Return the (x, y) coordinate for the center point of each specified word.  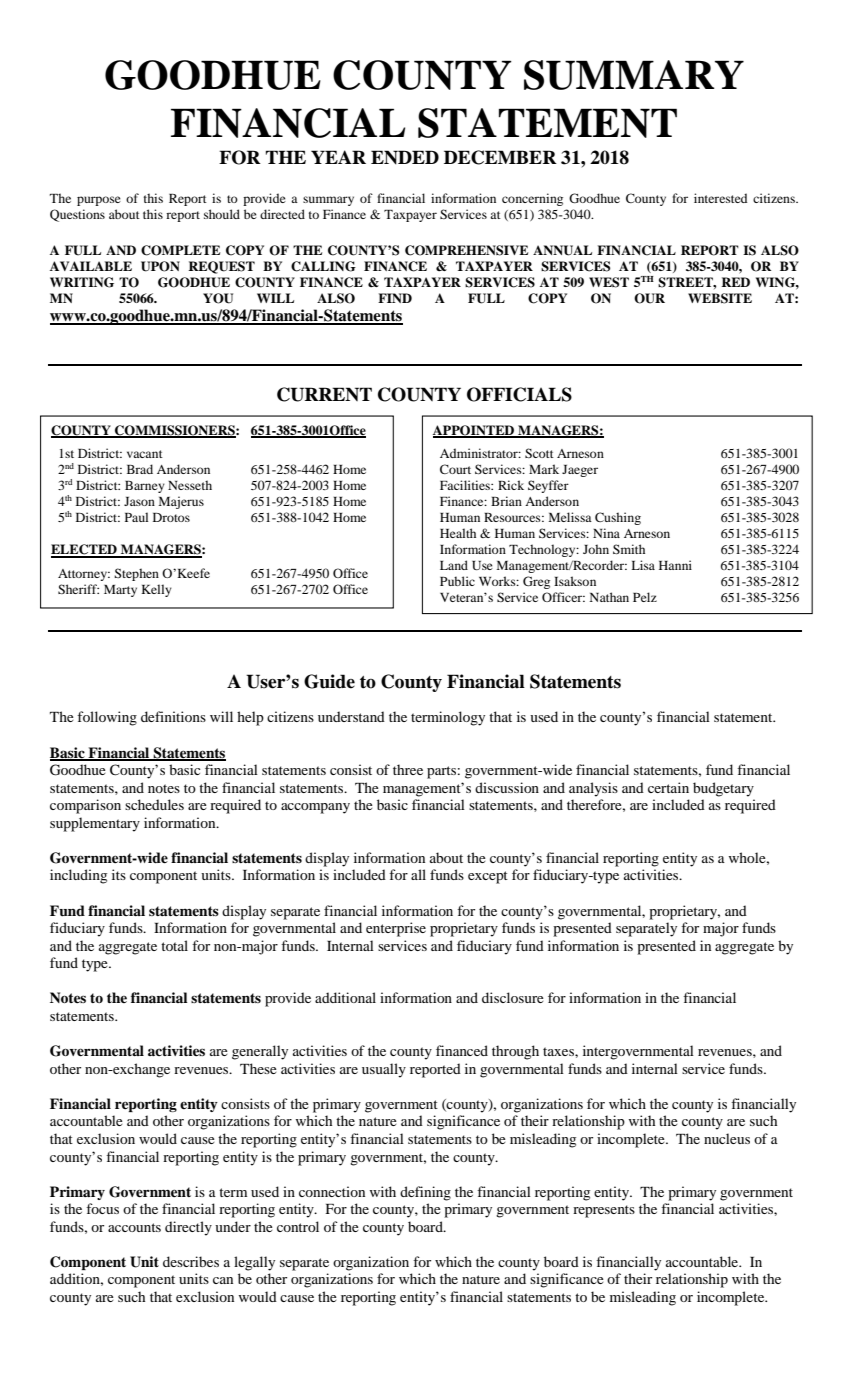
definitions (173, 716)
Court (455, 469)
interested (720, 198)
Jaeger (580, 471)
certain (668, 787)
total (174, 945)
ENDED (405, 157)
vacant (145, 454)
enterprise (396, 929)
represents (604, 1211)
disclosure (513, 997)
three (408, 769)
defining (425, 1193)
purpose (99, 201)
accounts (134, 1227)
